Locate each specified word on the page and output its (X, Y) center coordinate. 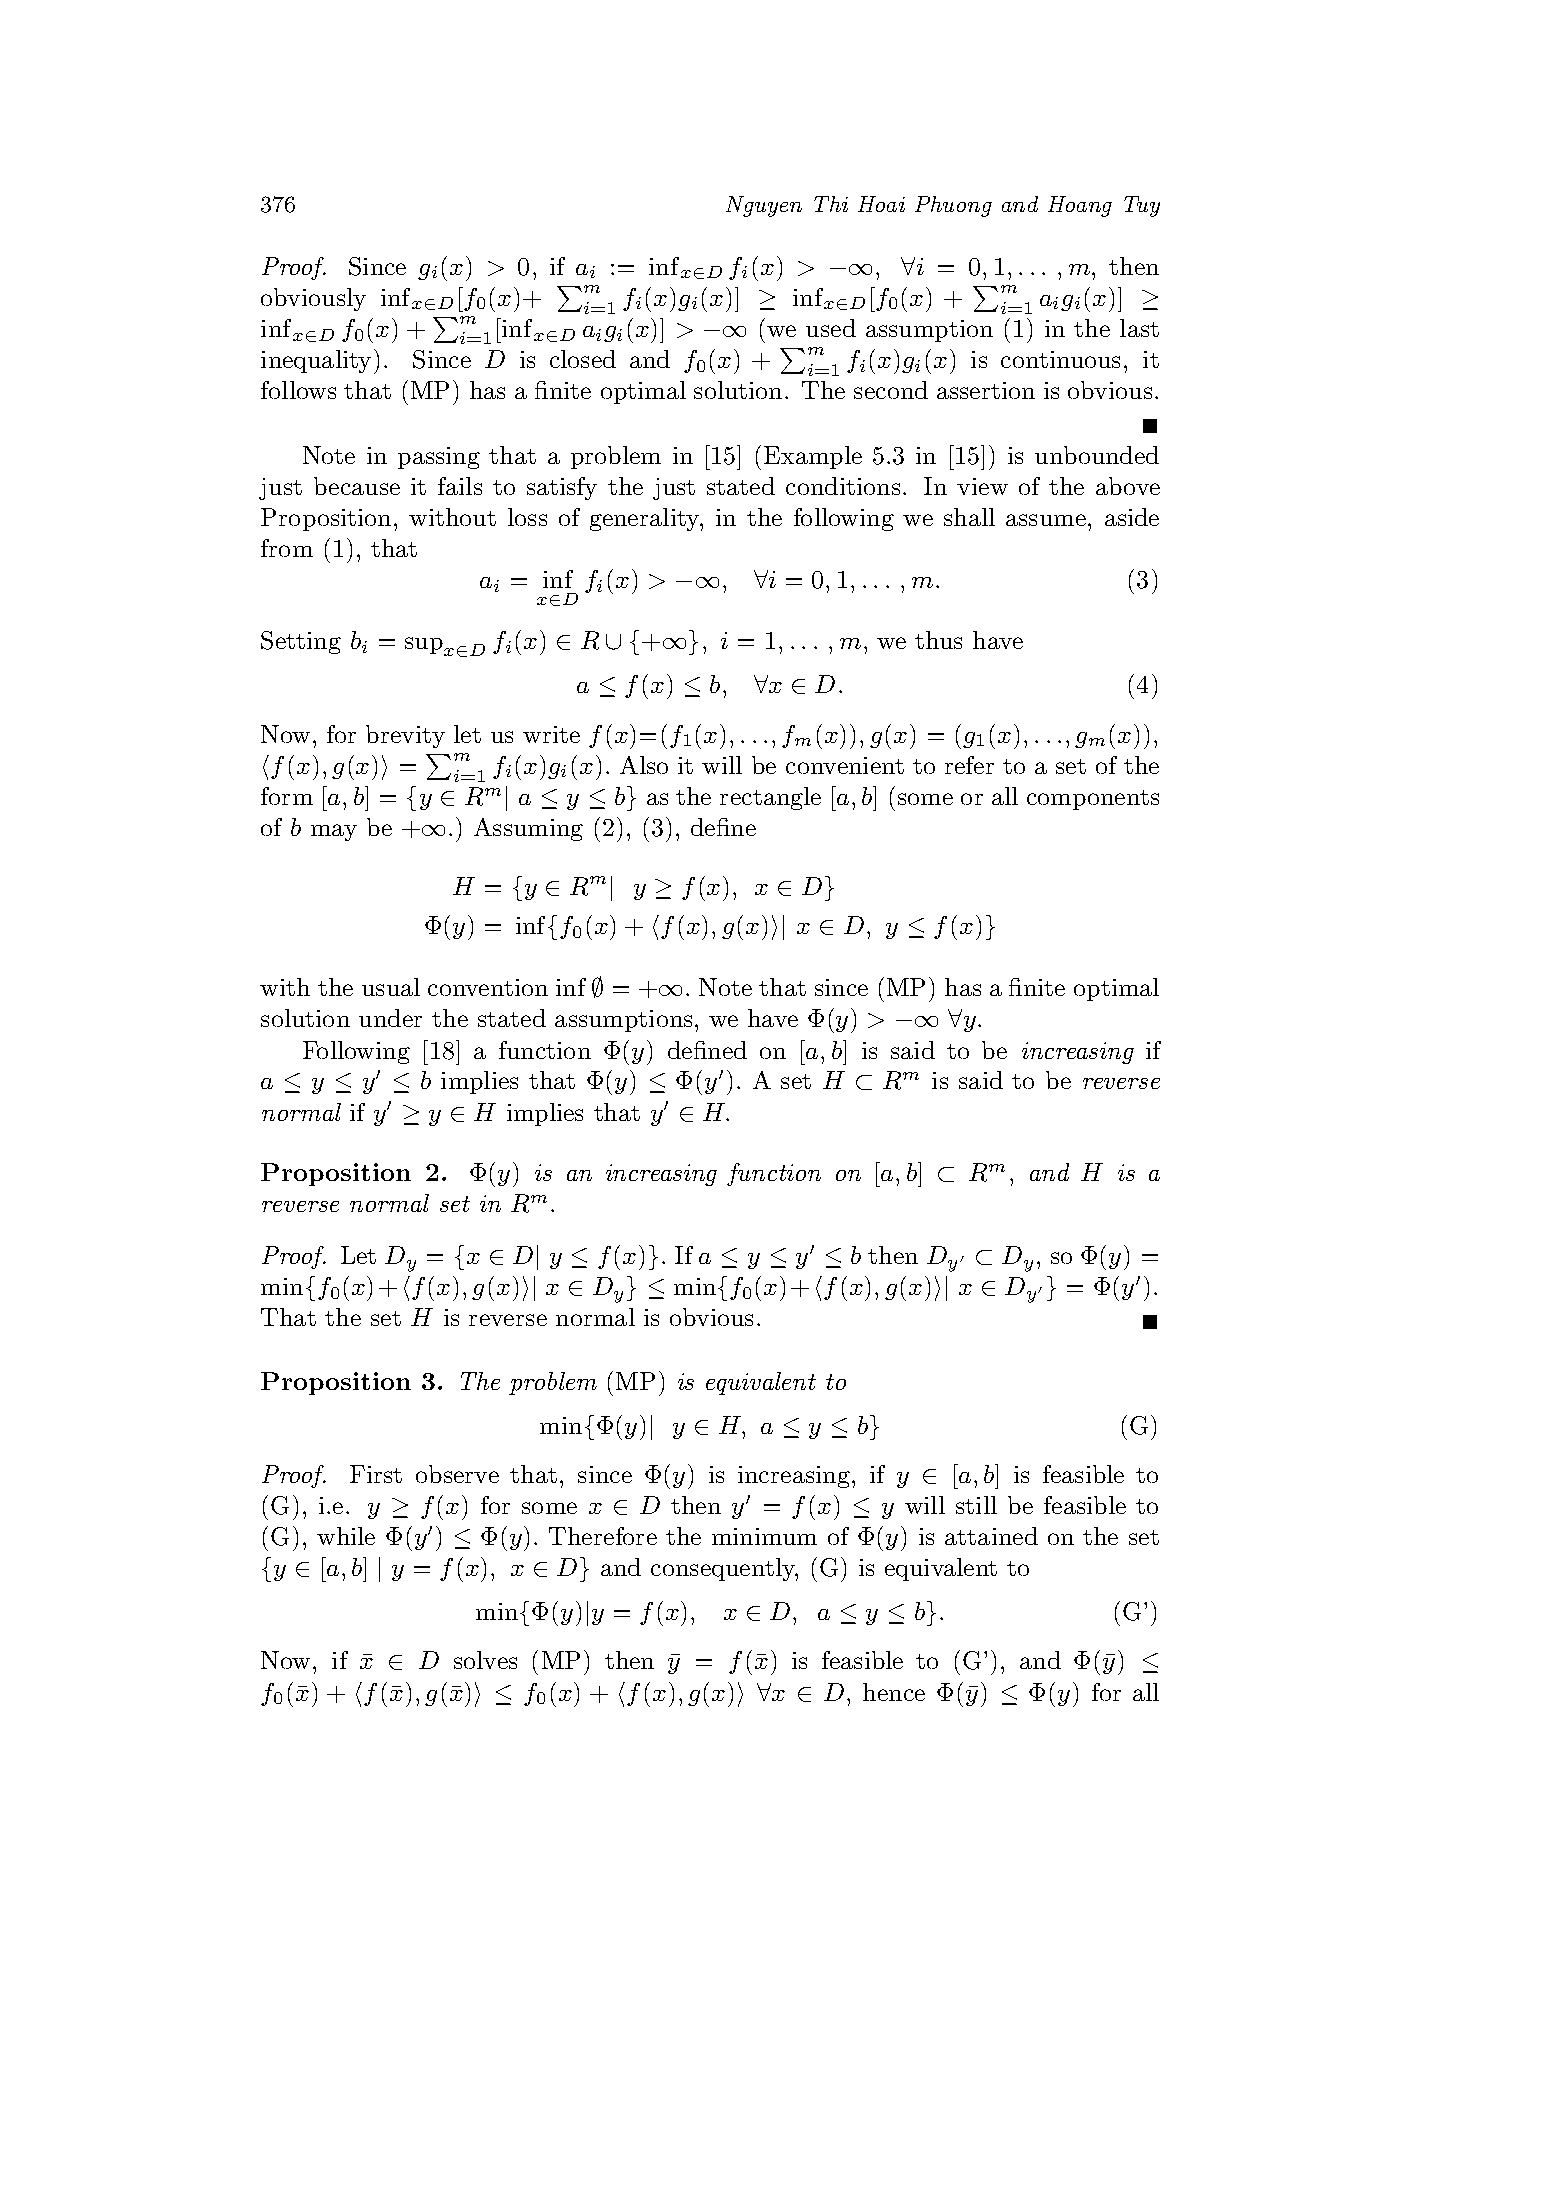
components (1093, 800)
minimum (764, 1536)
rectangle (770, 798)
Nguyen (764, 206)
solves (485, 1660)
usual (391, 987)
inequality (316, 361)
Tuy (1142, 206)
